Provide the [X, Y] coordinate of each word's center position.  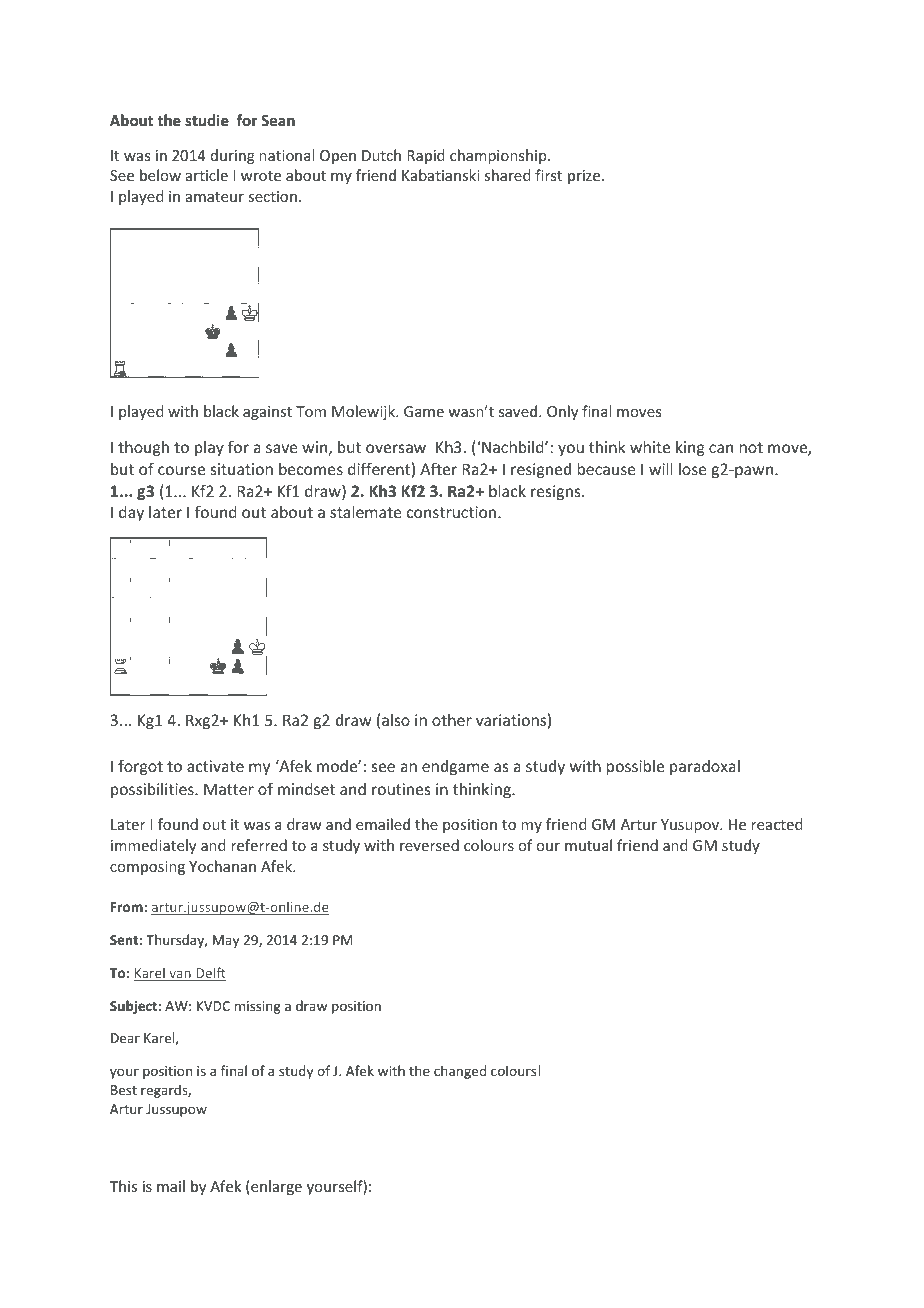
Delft [210, 974]
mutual [588, 845]
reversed [429, 845]
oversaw [396, 448]
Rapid [426, 156]
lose [693, 469]
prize [585, 177]
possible [635, 767]
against [267, 413]
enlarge [275, 1187]
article [207, 175]
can [721, 448]
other [452, 720]
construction [453, 512]
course [181, 470]
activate [215, 766]
